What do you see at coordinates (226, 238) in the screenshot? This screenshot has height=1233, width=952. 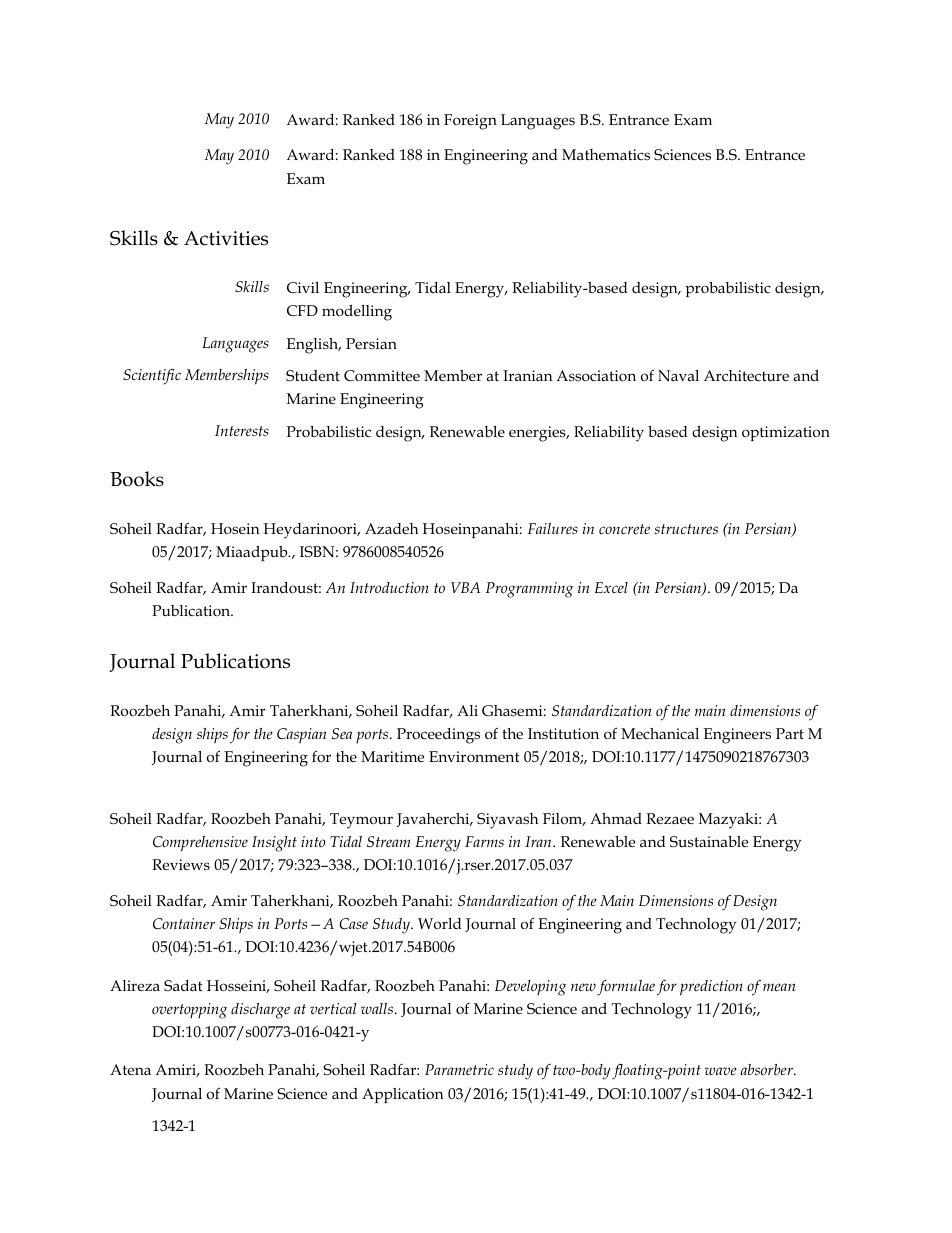 I see `Activities` at bounding box center [226, 238].
